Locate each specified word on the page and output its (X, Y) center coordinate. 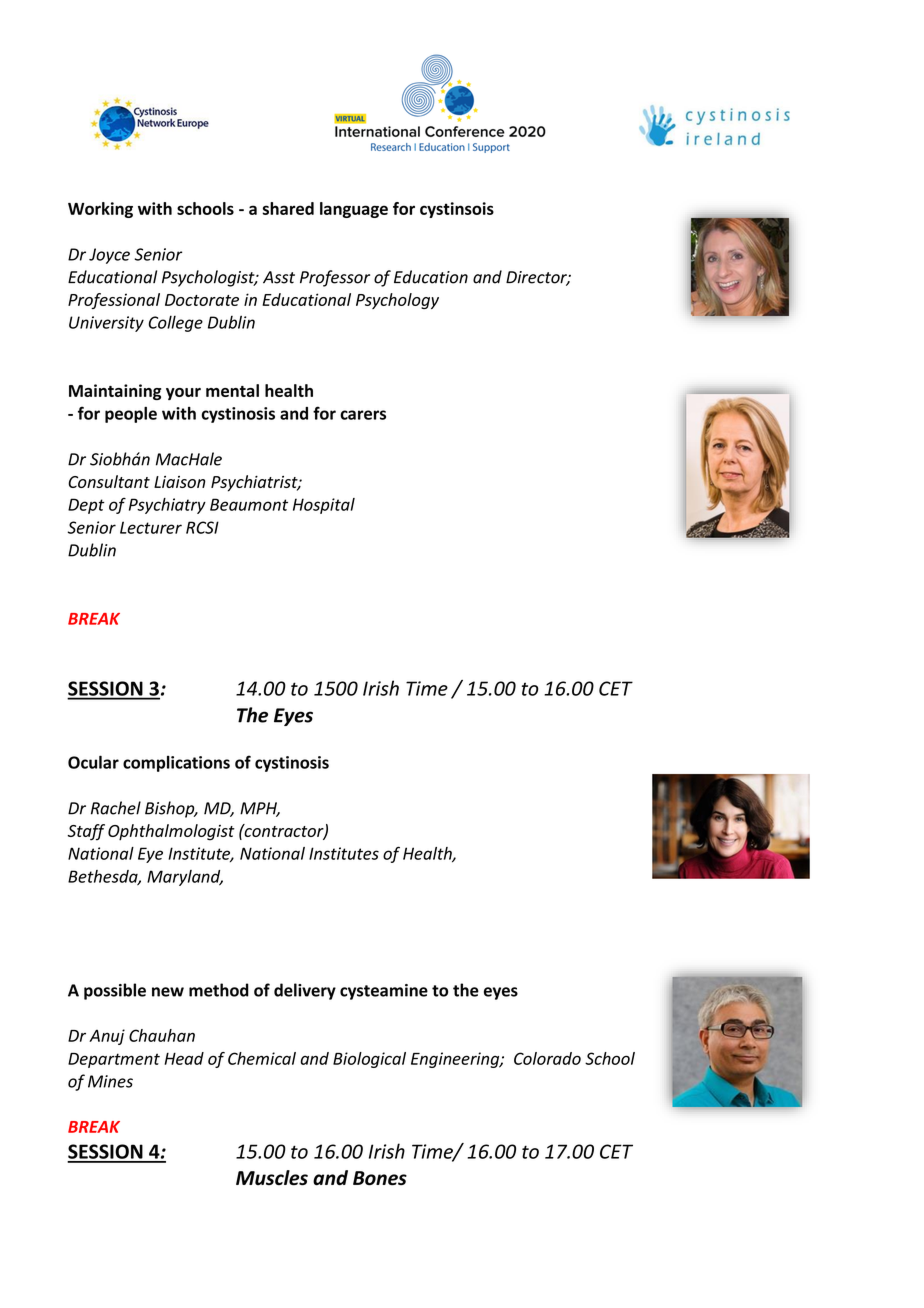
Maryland (185, 878)
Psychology (397, 301)
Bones (380, 1178)
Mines (110, 1081)
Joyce (109, 256)
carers (363, 415)
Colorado (547, 1058)
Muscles (272, 1177)
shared (288, 208)
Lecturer (151, 527)
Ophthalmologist (171, 832)
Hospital (324, 506)
